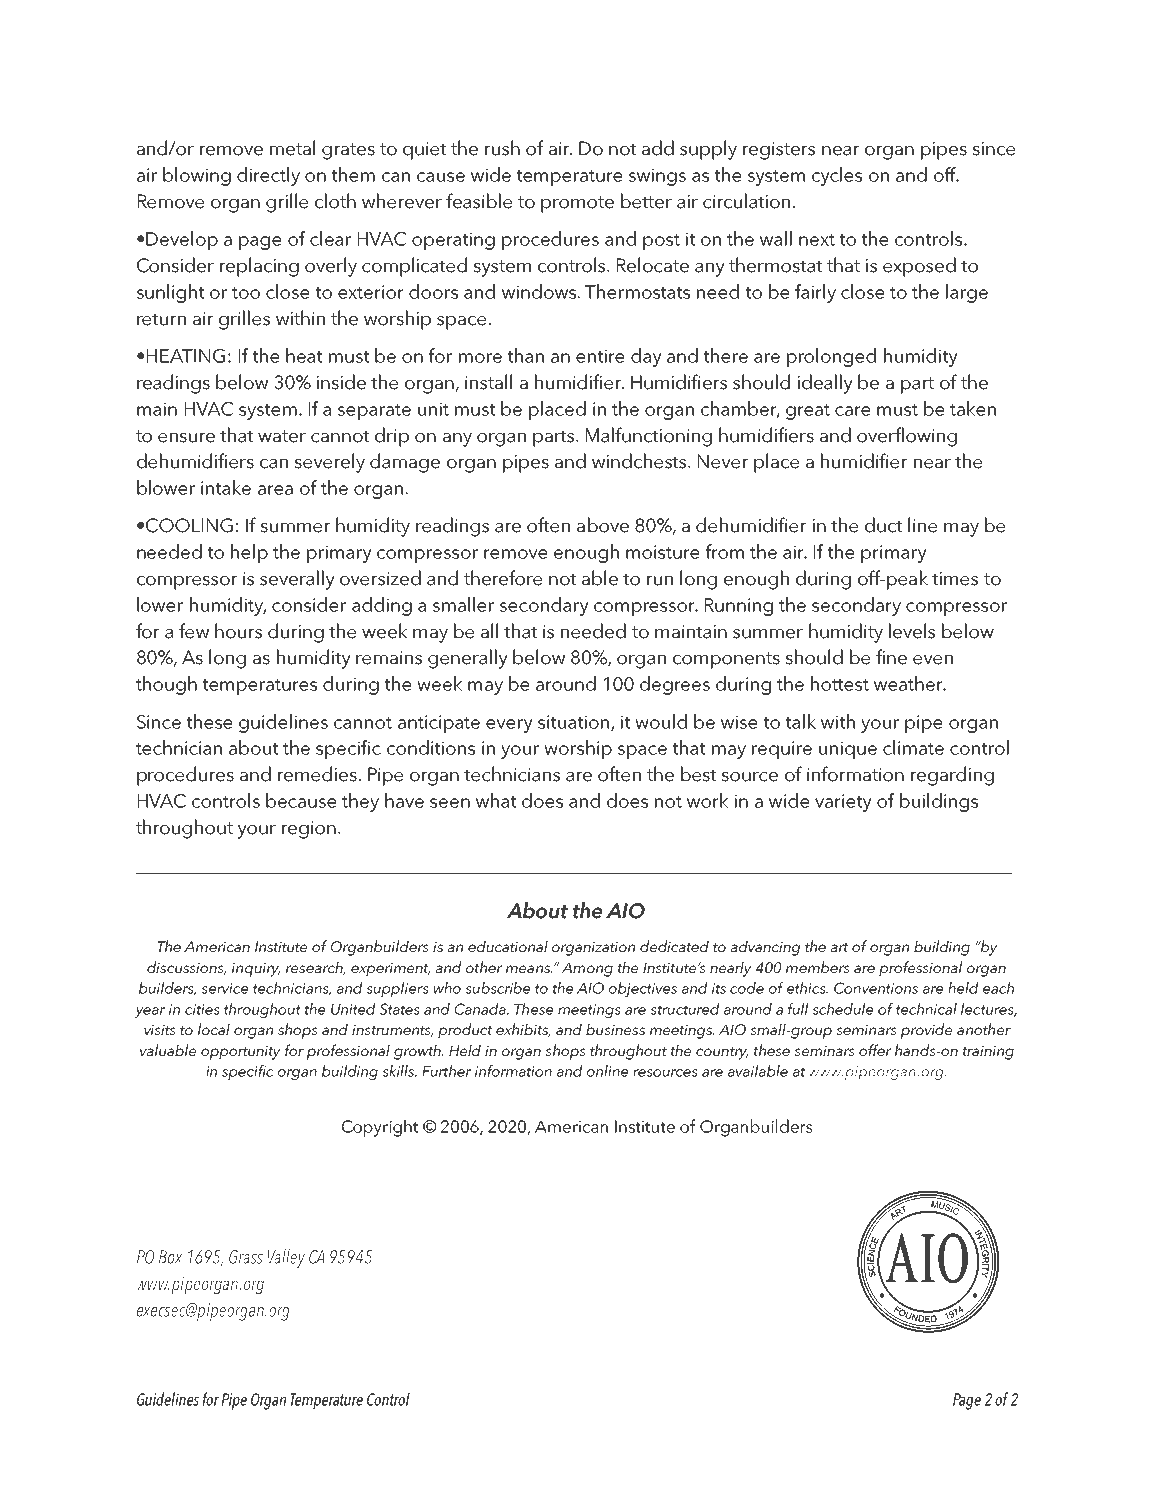 The image size is (1154, 1493). What do you see at coordinates (577, 204) in the image?
I see `promote` at bounding box center [577, 204].
